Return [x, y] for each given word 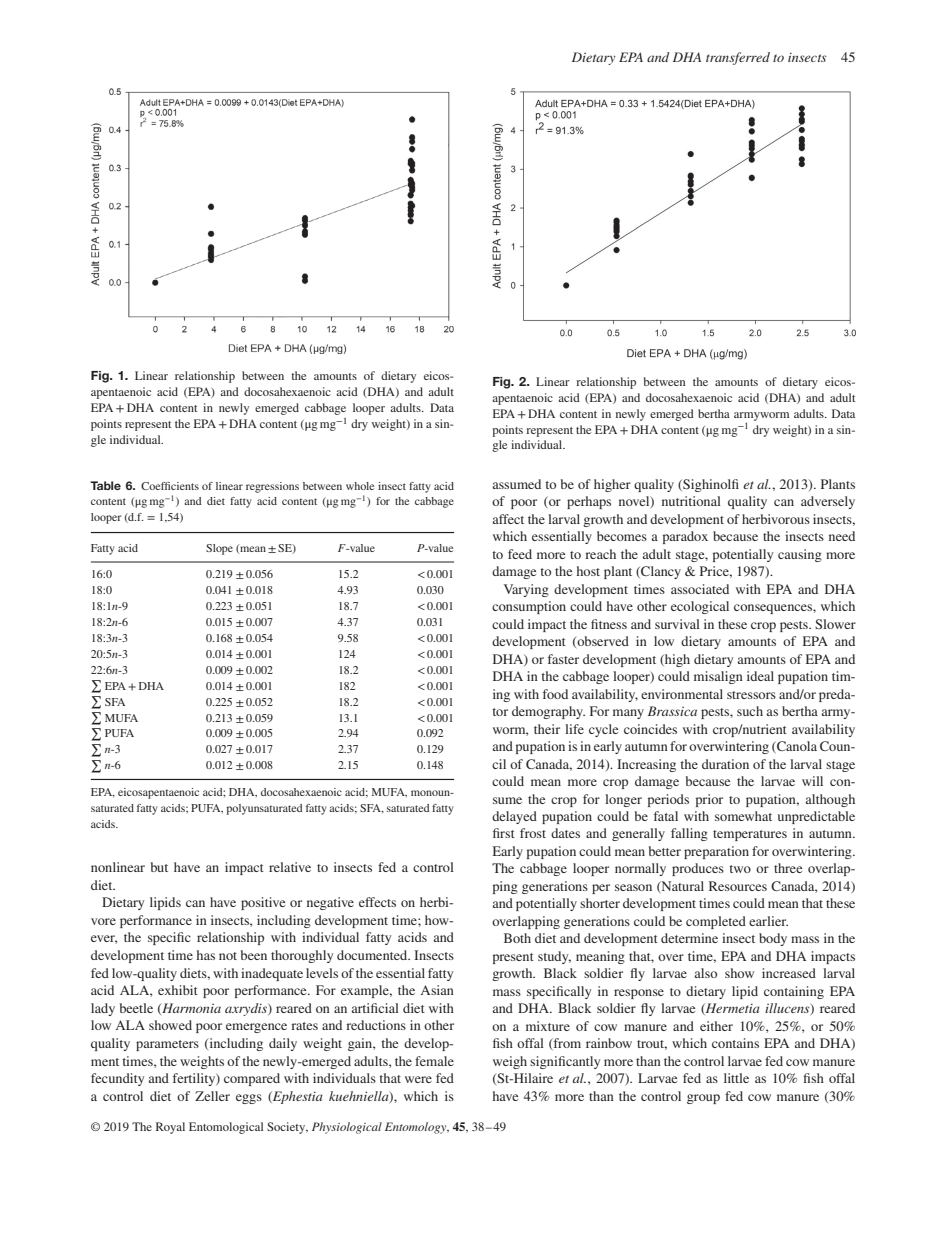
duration [725, 764]
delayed [514, 817]
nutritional [691, 501]
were [418, 1079]
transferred [738, 58]
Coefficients [170, 486]
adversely [828, 502]
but [159, 867]
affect [508, 519]
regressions [272, 487]
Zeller [212, 1096]
